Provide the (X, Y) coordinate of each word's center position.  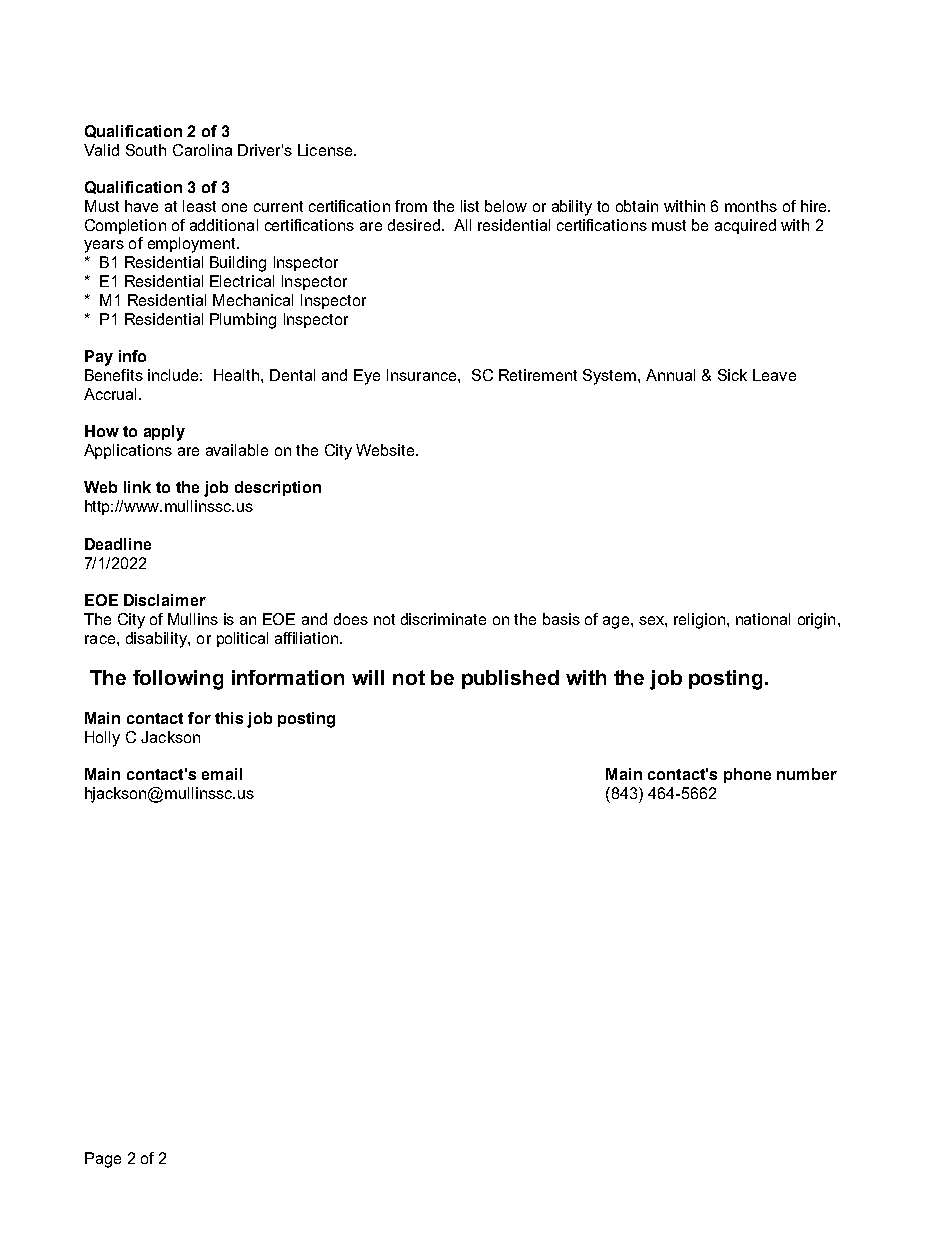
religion (699, 621)
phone (747, 775)
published (510, 679)
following (178, 680)
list (470, 206)
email (222, 774)
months (751, 206)
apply (164, 433)
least (199, 206)
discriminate (443, 619)
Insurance (423, 375)
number (807, 774)
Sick (732, 375)
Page (103, 1160)
